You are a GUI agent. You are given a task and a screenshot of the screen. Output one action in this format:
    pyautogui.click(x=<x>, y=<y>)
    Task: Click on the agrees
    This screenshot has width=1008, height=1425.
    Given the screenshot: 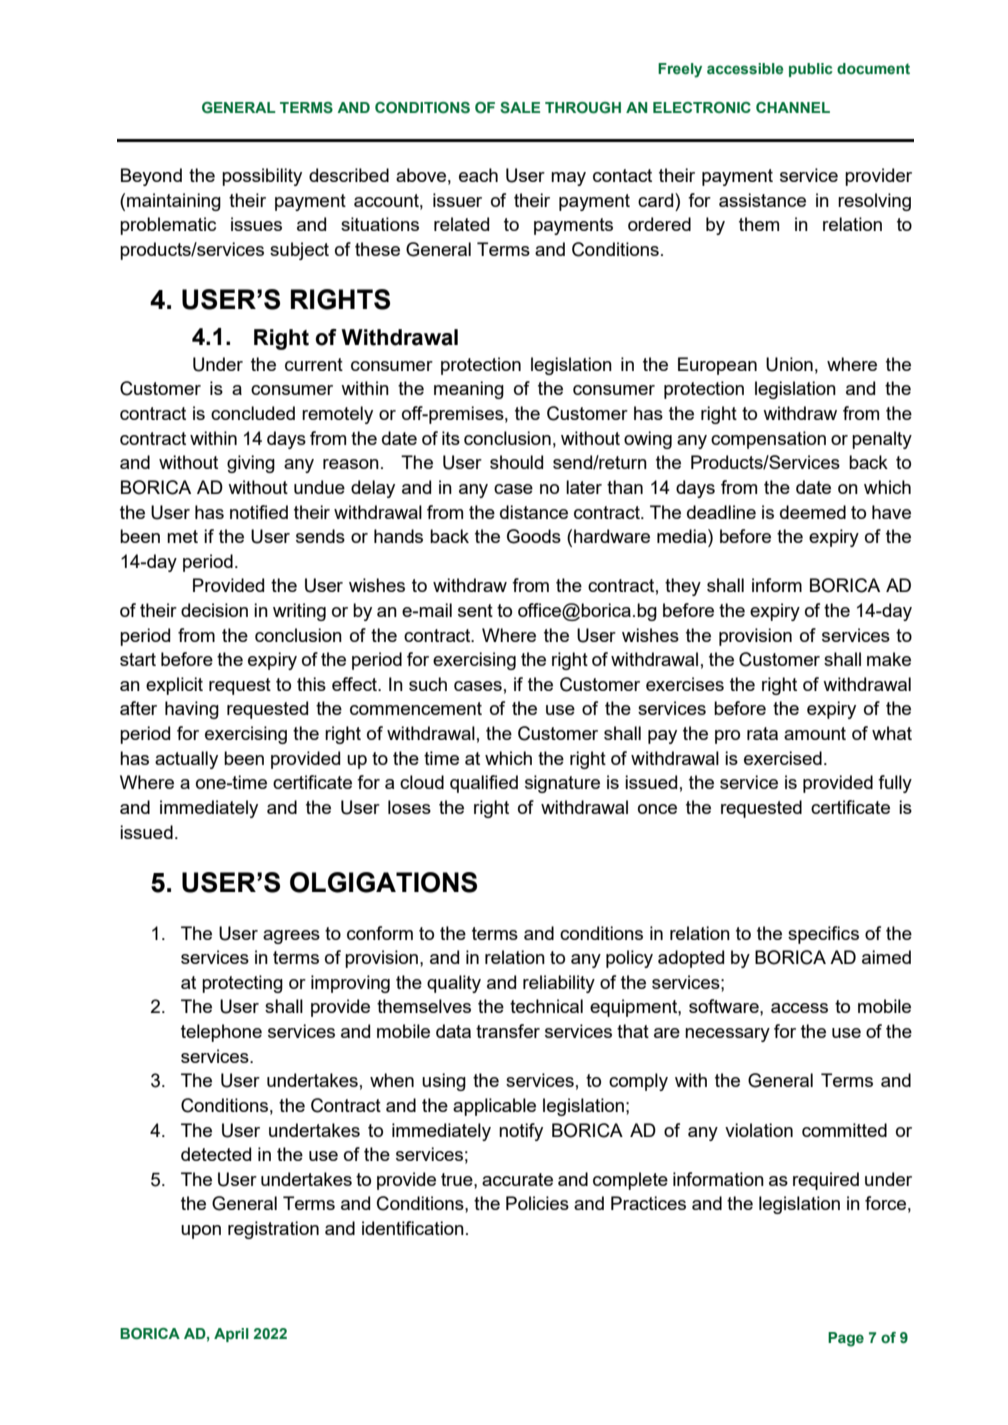 What is the action you would take?
    pyautogui.click(x=291, y=937)
